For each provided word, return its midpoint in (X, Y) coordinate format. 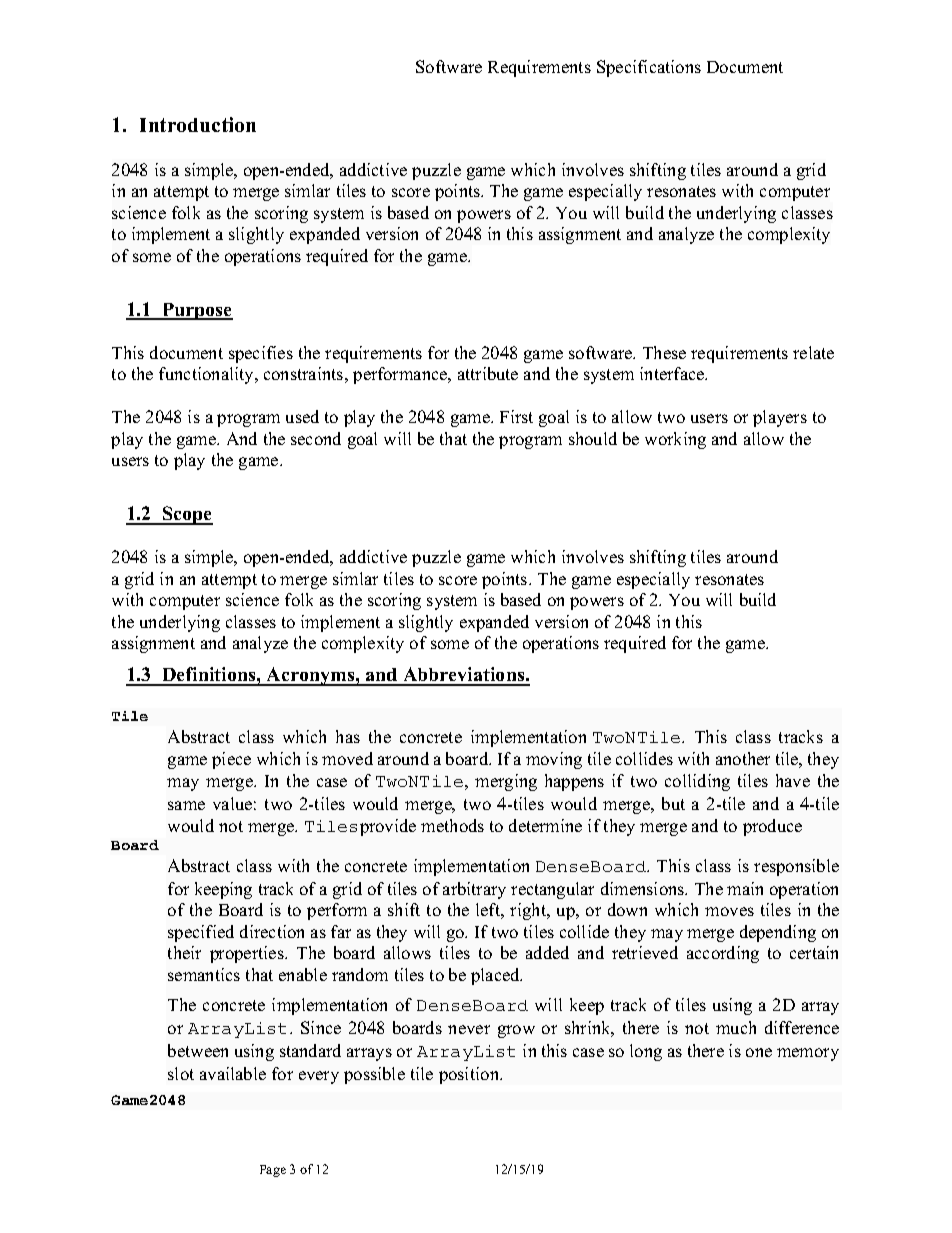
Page (273, 1171)
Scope (187, 515)
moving (554, 760)
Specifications (649, 68)
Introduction (198, 124)
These (664, 352)
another (743, 758)
